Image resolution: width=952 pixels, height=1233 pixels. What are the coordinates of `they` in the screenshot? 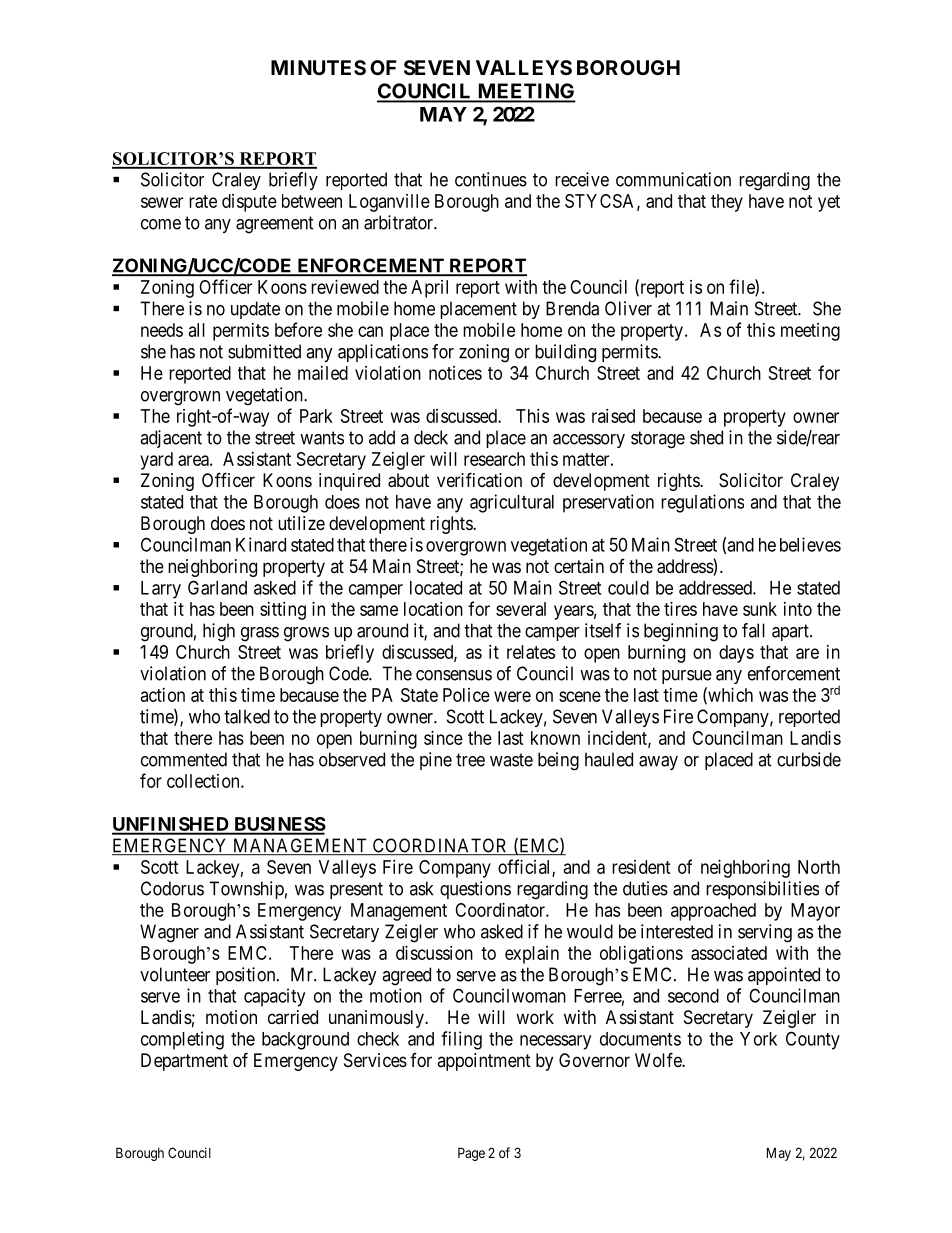 It's located at (727, 203).
